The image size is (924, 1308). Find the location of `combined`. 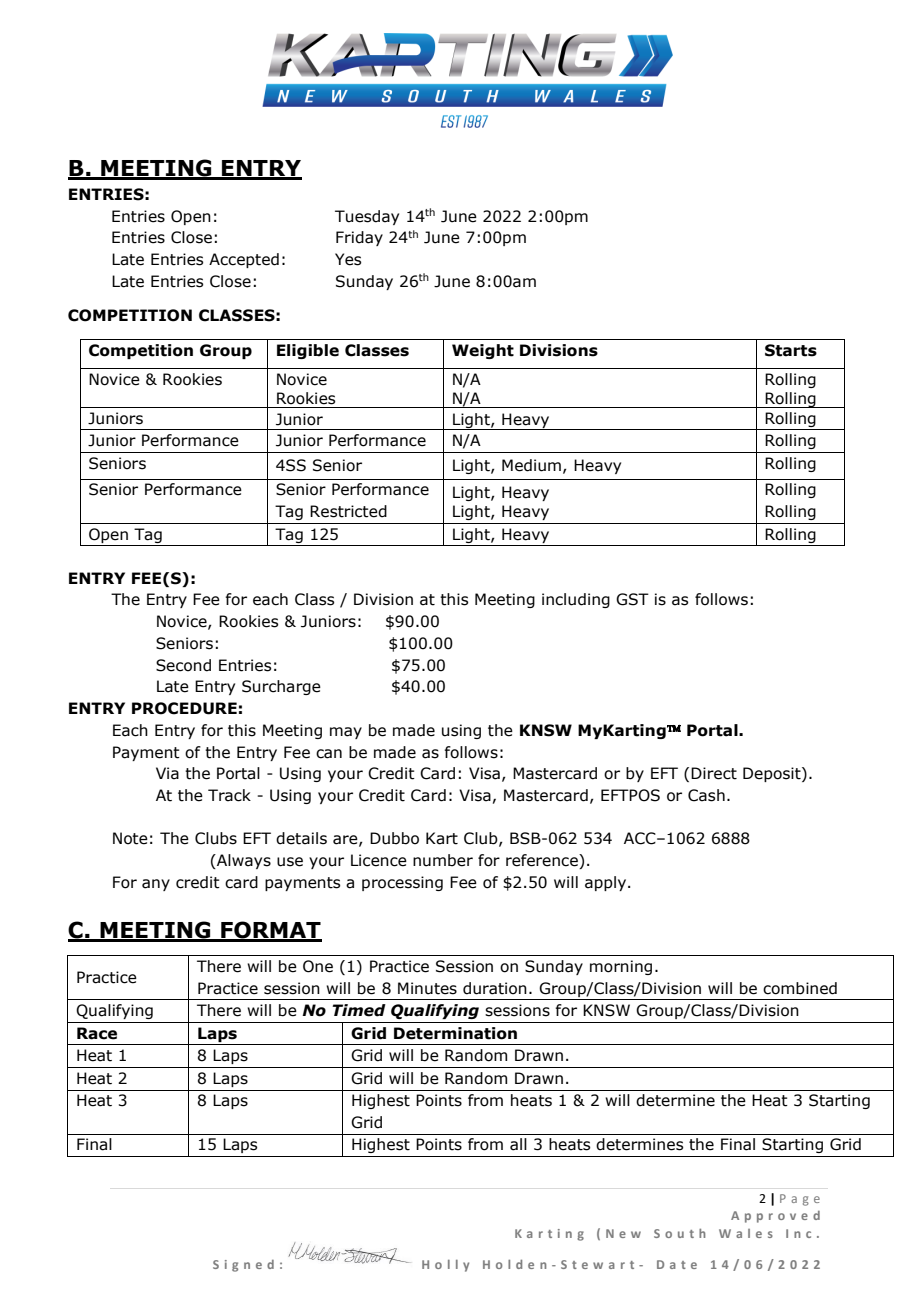

combined is located at coordinates (800, 988).
